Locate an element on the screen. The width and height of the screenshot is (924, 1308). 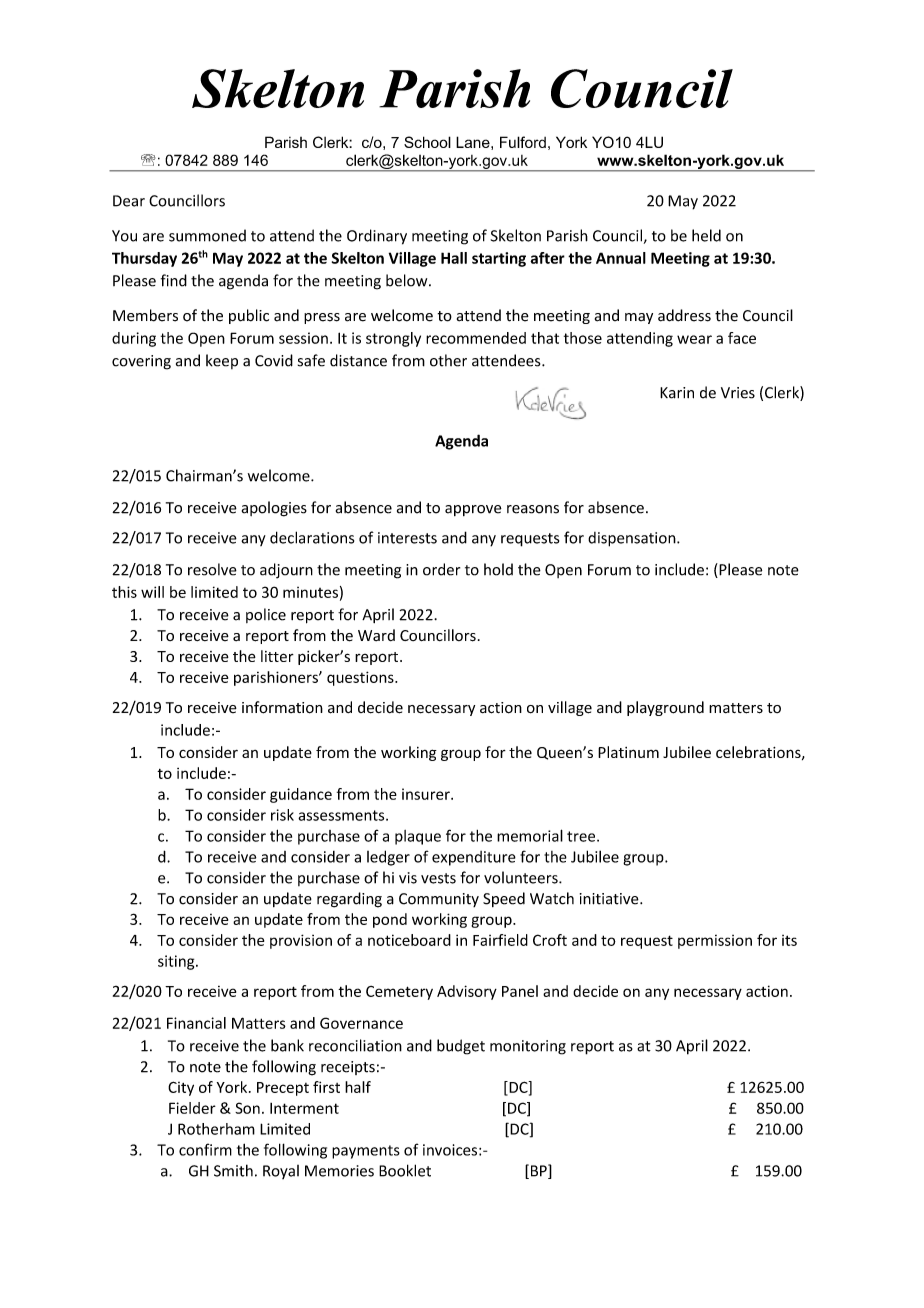
held is located at coordinates (706, 235).
